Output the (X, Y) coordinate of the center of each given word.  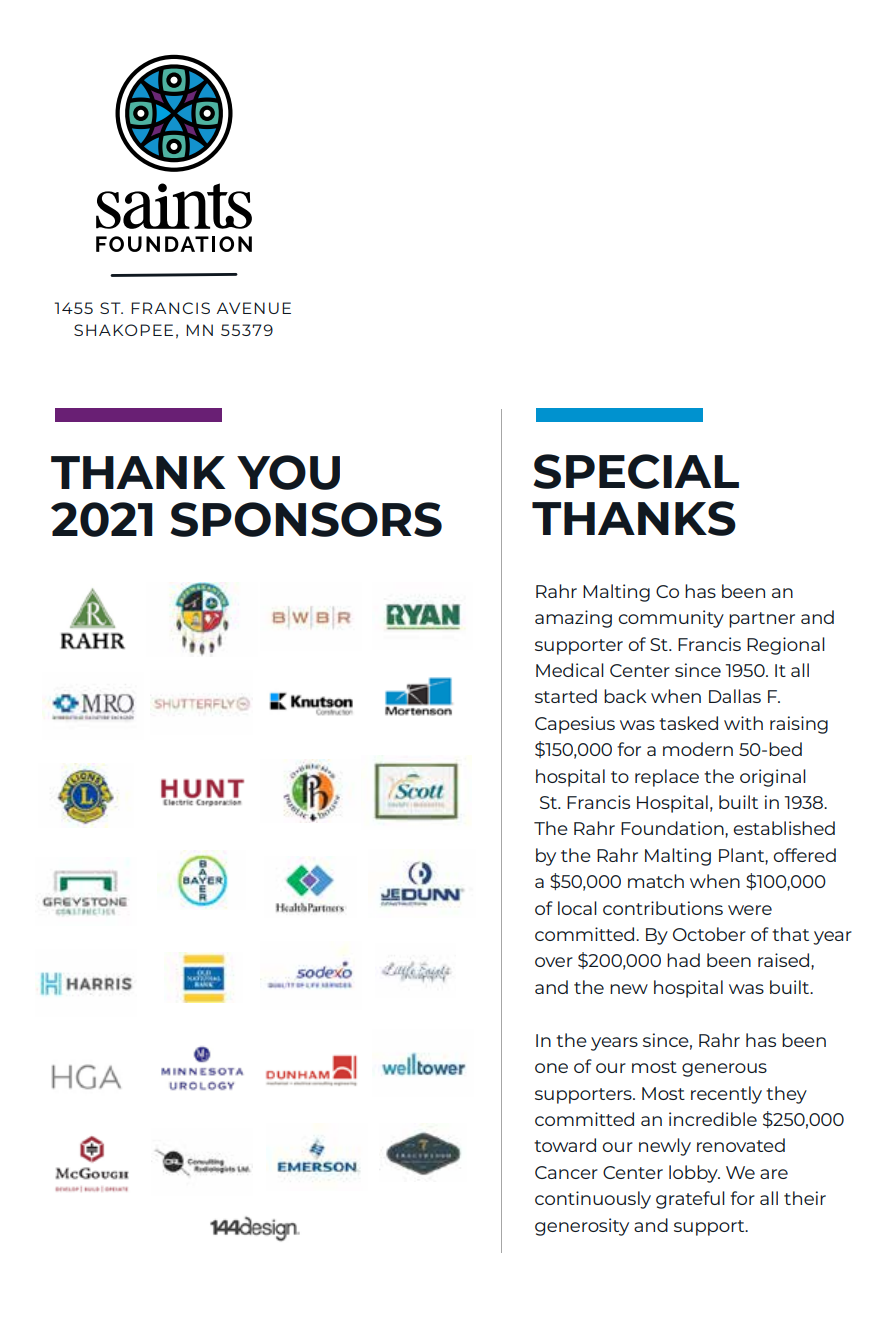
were (750, 910)
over (554, 962)
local (577, 908)
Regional (786, 646)
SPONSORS (306, 519)
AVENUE (254, 308)
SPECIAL (636, 471)
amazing (573, 619)
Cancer (566, 1172)
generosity (582, 1227)
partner (762, 620)
